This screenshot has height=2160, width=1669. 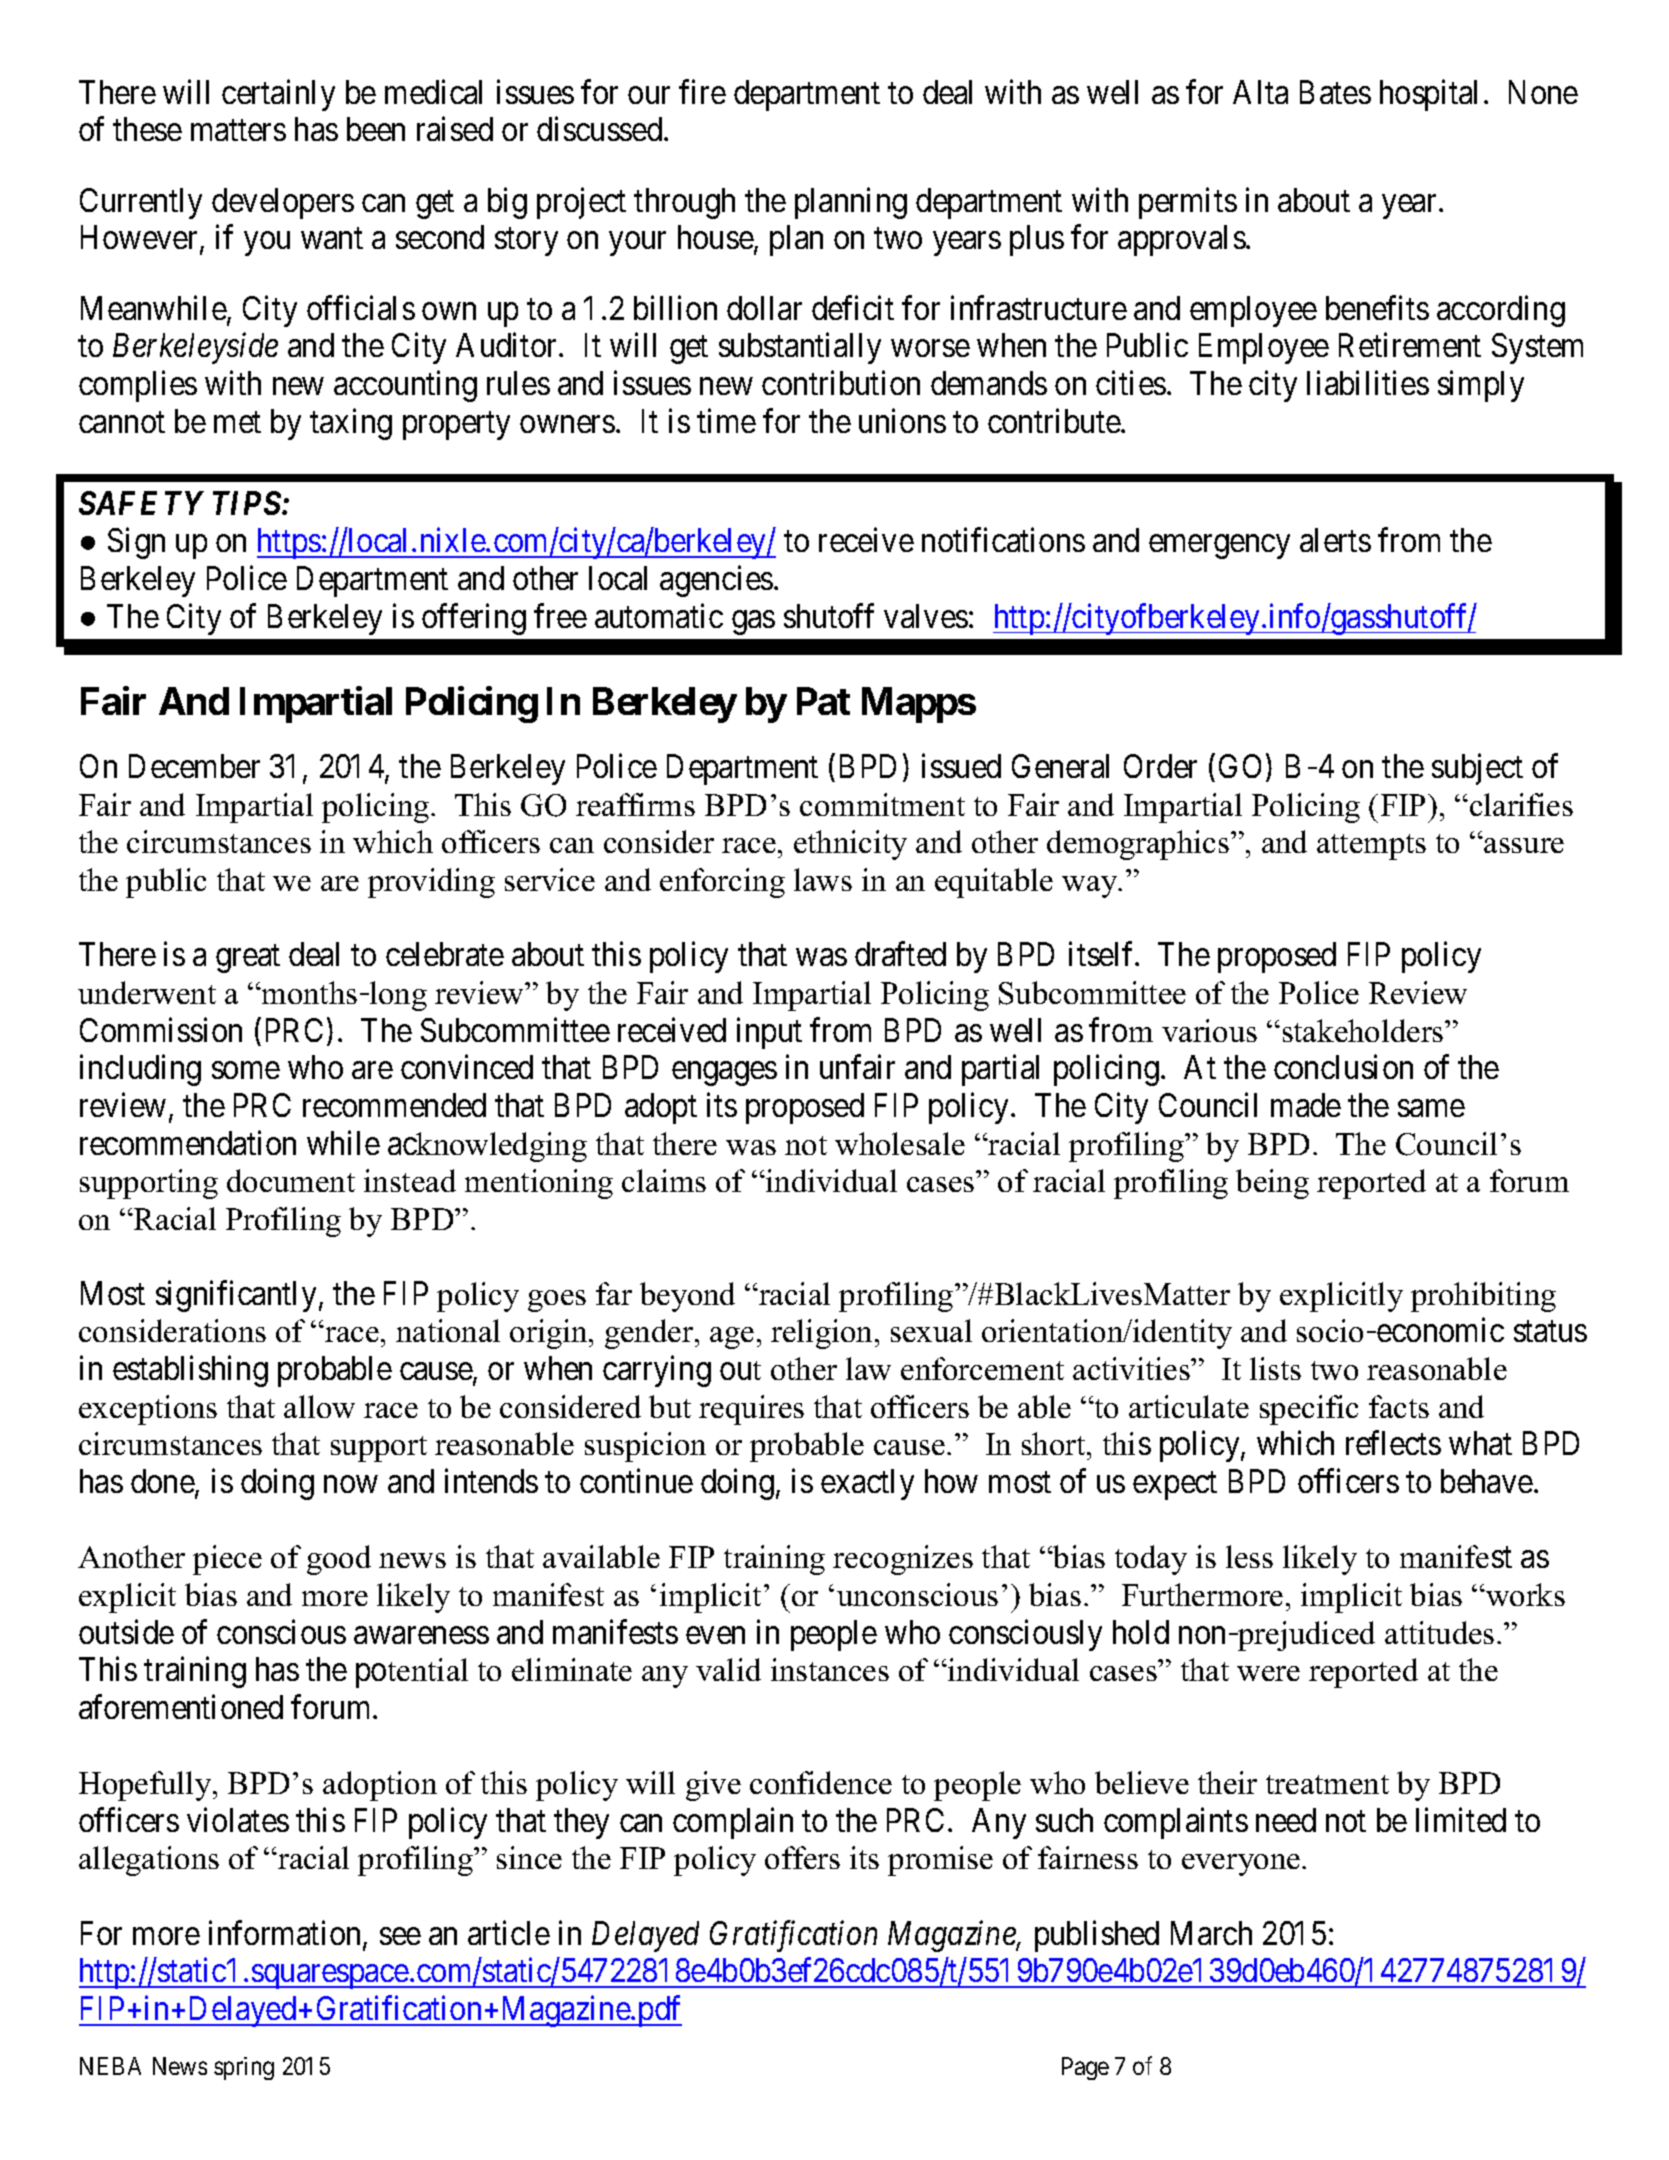 I want to click on religion, so click(x=823, y=1334).
